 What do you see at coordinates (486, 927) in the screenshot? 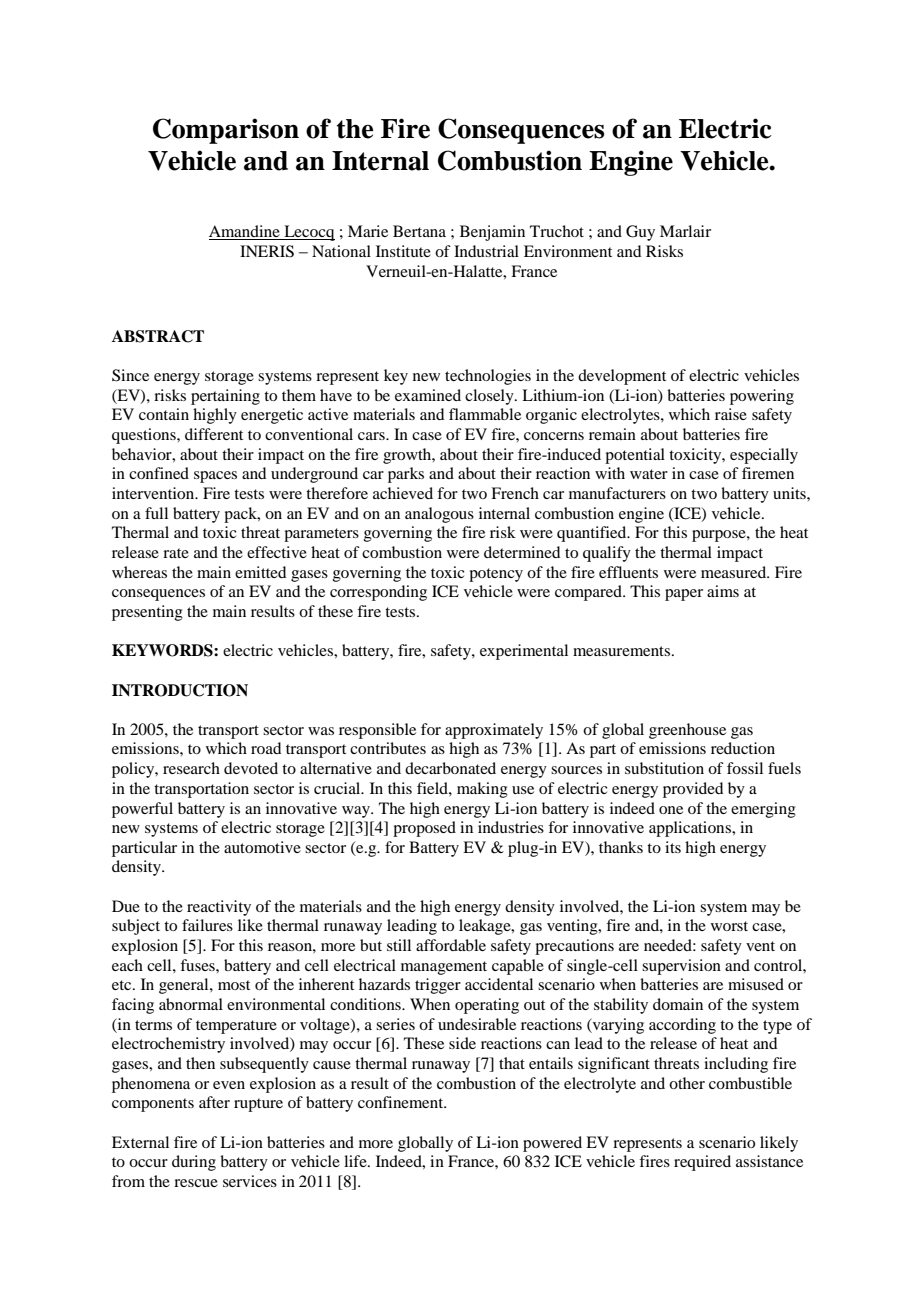
I see `leakage` at bounding box center [486, 927].
